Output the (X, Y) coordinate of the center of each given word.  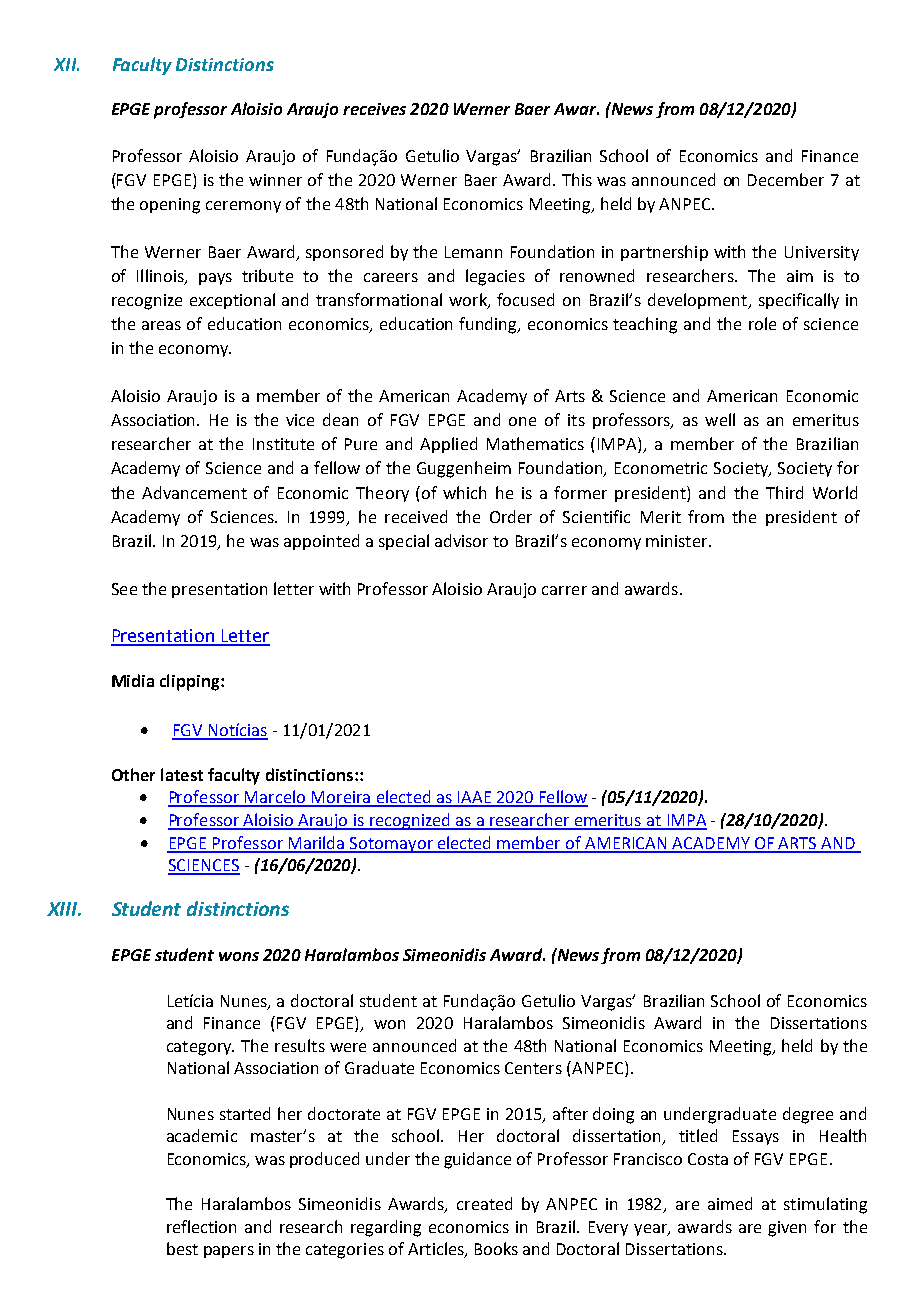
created (484, 1203)
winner (275, 180)
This (577, 179)
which (464, 492)
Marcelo (275, 798)
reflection (201, 1226)
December (786, 179)
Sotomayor (391, 845)
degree (808, 1115)
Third (784, 492)
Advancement (194, 492)
